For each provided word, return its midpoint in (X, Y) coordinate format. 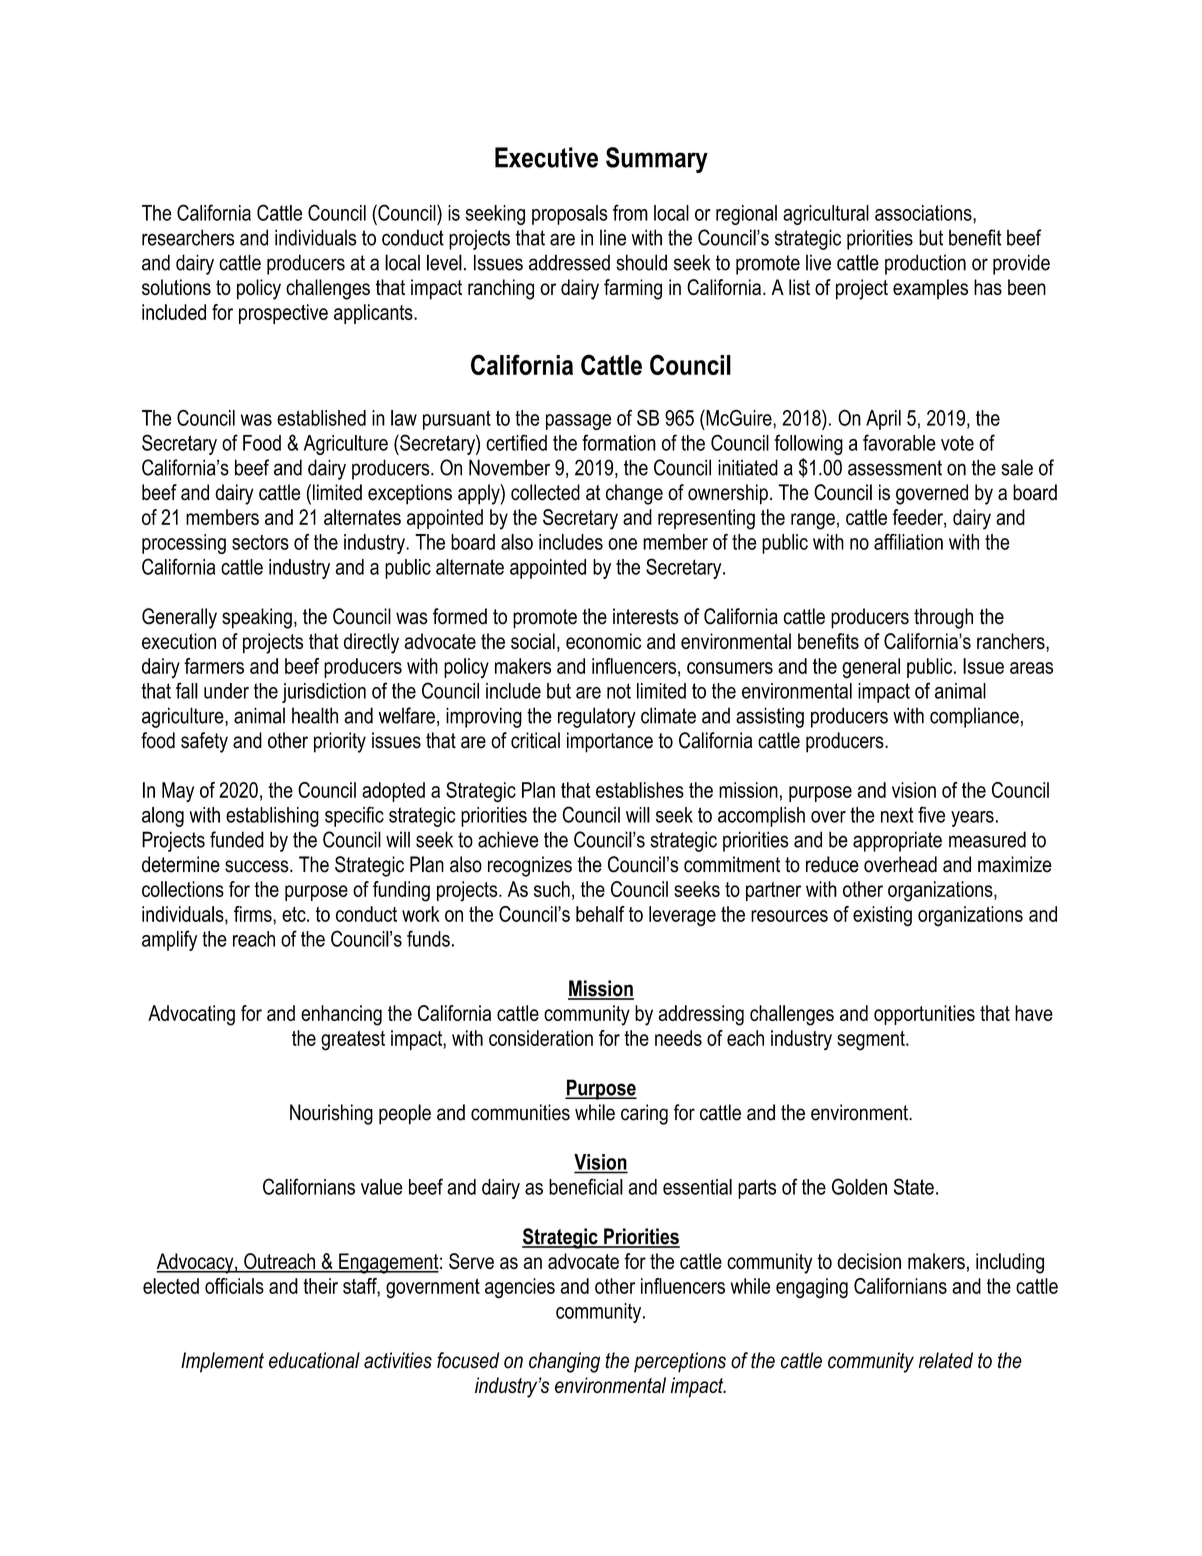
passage (578, 422)
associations (924, 214)
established (321, 418)
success (258, 866)
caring (644, 1114)
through (943, 618)
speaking (257, 618)
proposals (570, 215)
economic (603, 641)
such (552, 889)
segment (872, 1041)
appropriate (897, 841)
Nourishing (331, 1114)
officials (234, 1286)
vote (957, 443)
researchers (188, 237)
